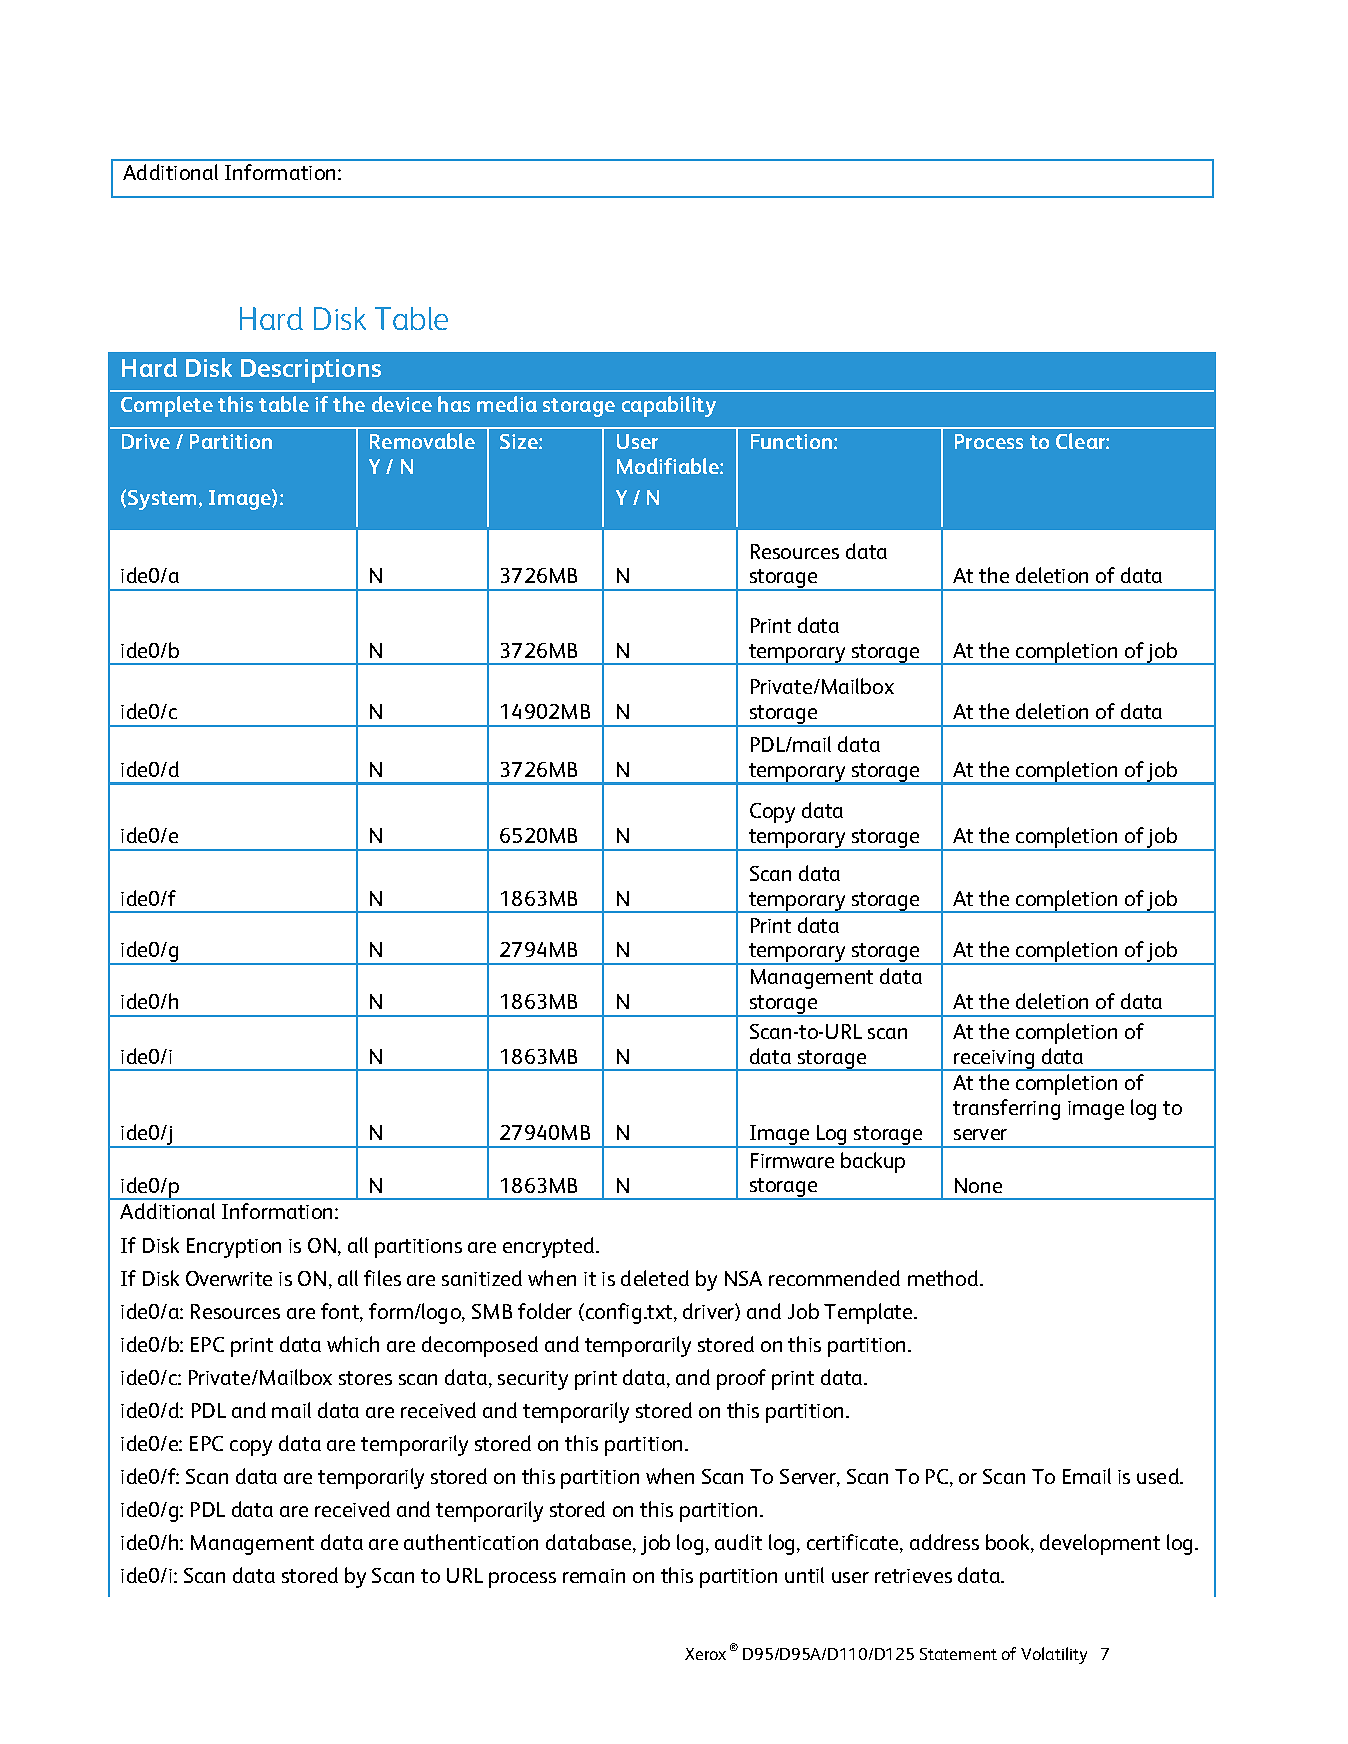 The image size is (1348, 1744). What do you see at coordinates (793, 441) in the screenshot?
I see `Function` at bounding box center [793, 441].
